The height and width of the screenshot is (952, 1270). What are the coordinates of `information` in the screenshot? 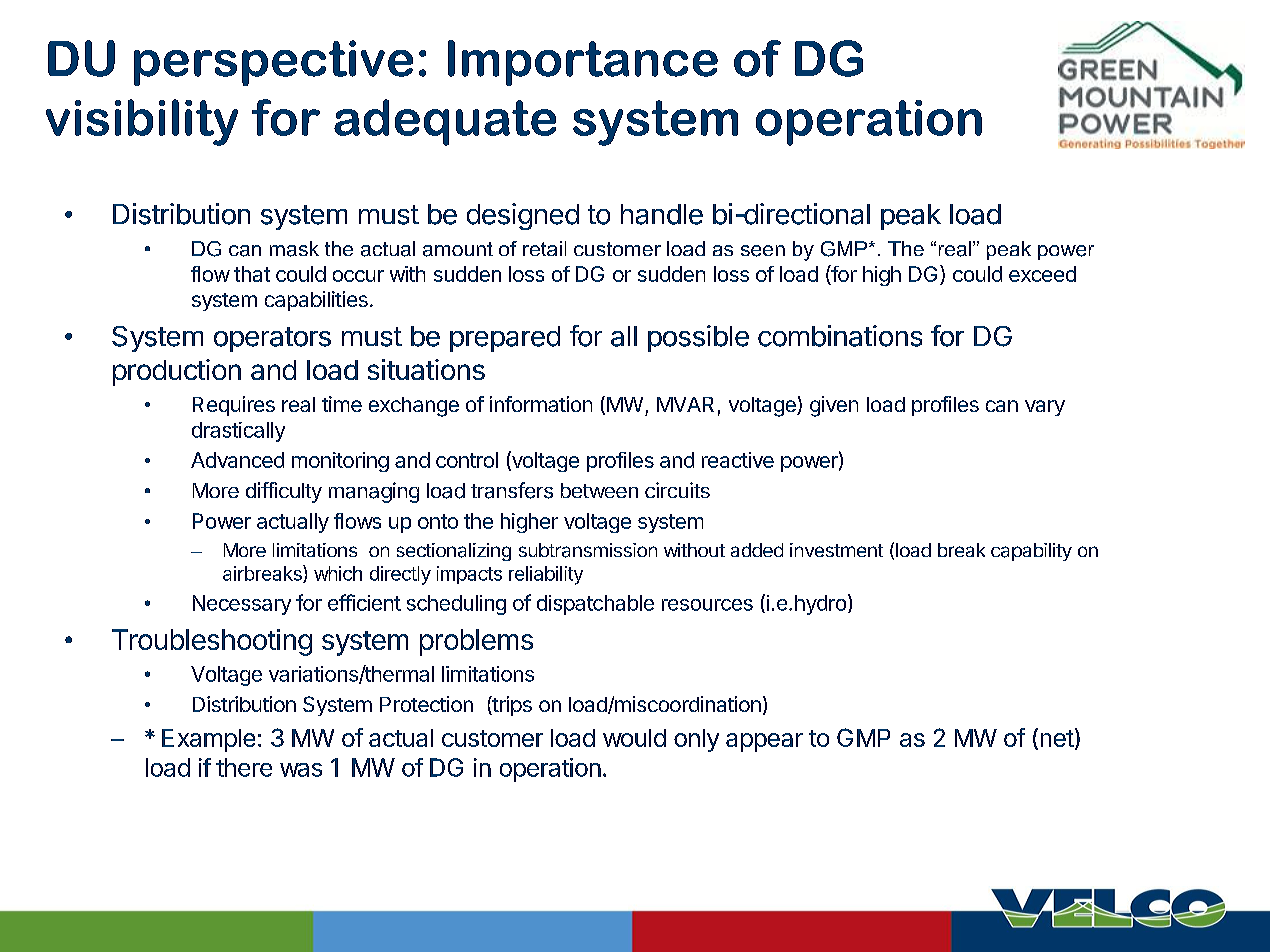 It's located at (541, 404).
